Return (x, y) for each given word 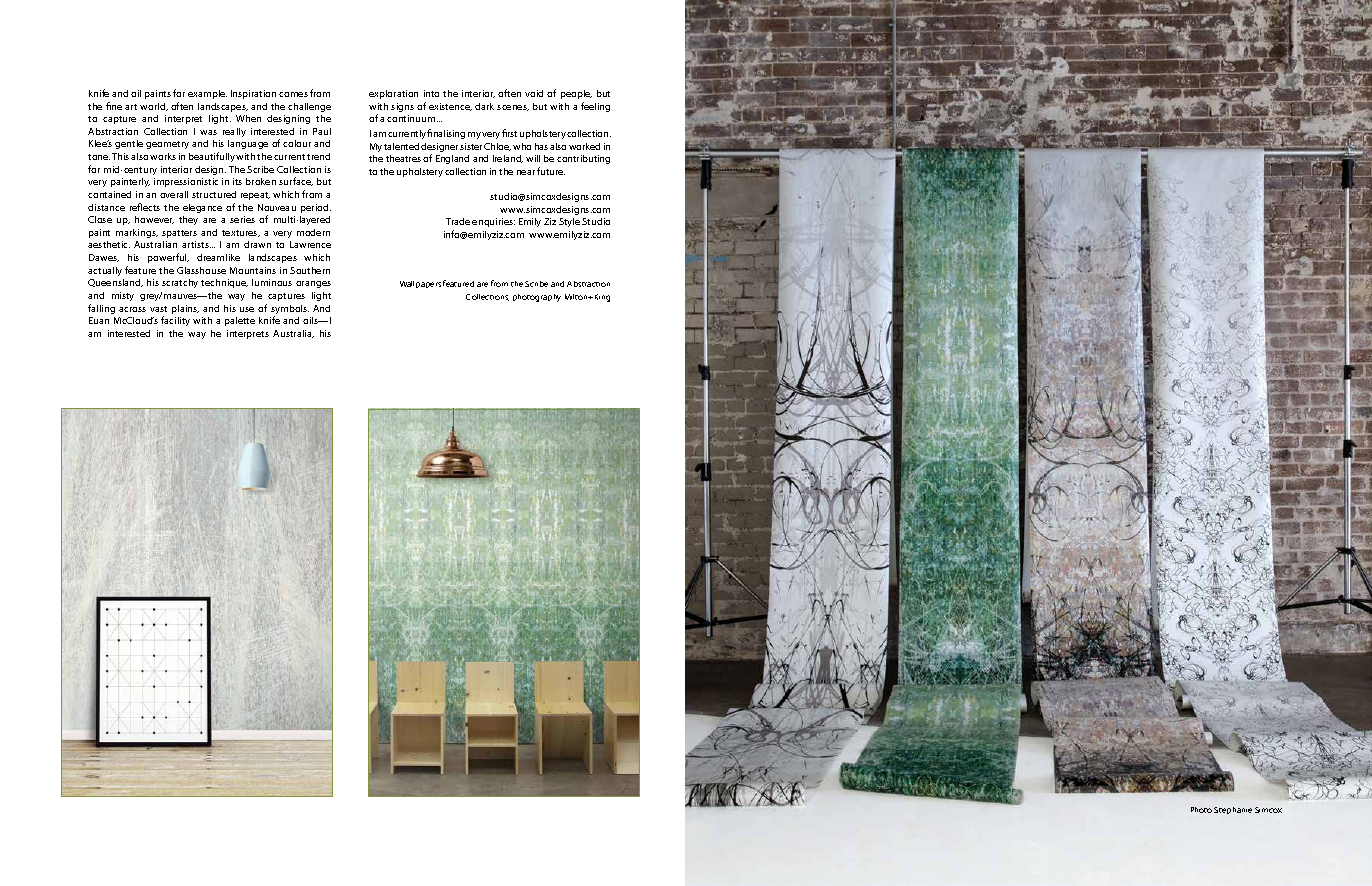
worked (584, 146)
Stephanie (1233, 810)
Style (569, 222)
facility (175, 321)
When (248, 118)
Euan (99, 320)
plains (185, 309)
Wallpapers (420, 284)
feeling (595, 107)
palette (240, 321)
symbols (290, 311)
